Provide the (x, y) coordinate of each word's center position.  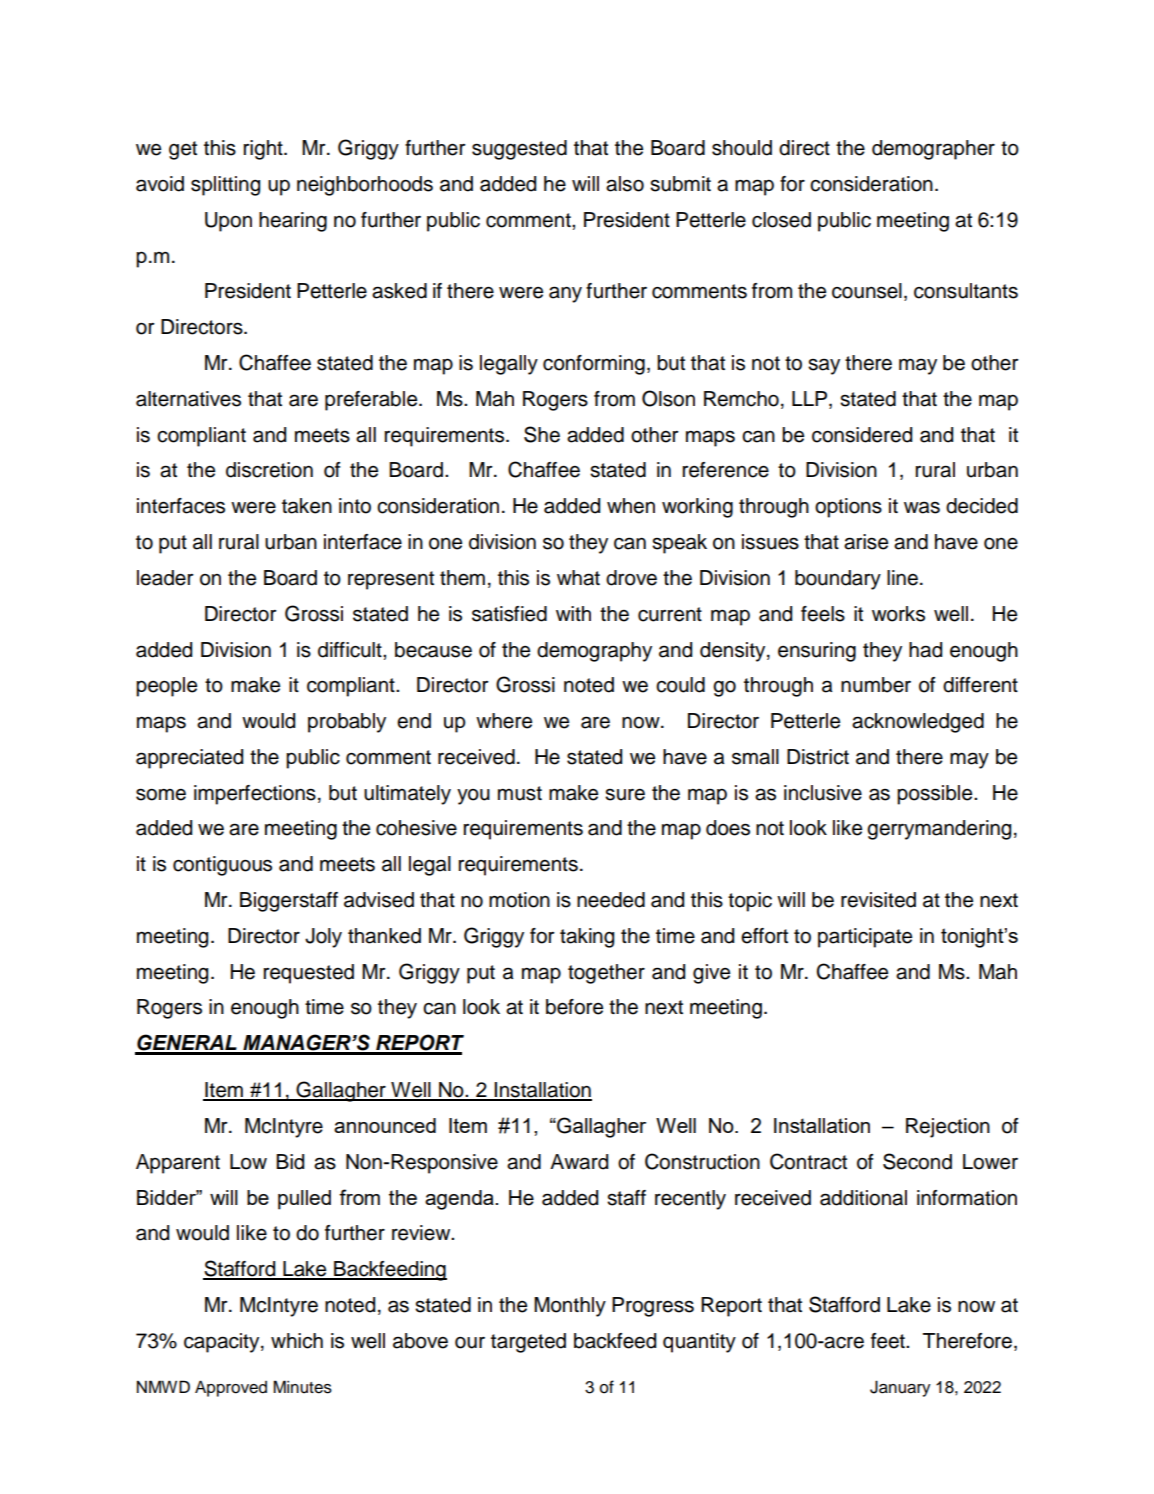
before (574, 1007)
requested (309, 974)
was (922, 507)
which (297, 1341)
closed (781, 220)
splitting (225, 186)
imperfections (255, 795)
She (542, 434)
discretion (269, 470)
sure (625, 795)
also (625, 184)
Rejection (948, 1128)
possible (936, 795)
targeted (528, 1343)
